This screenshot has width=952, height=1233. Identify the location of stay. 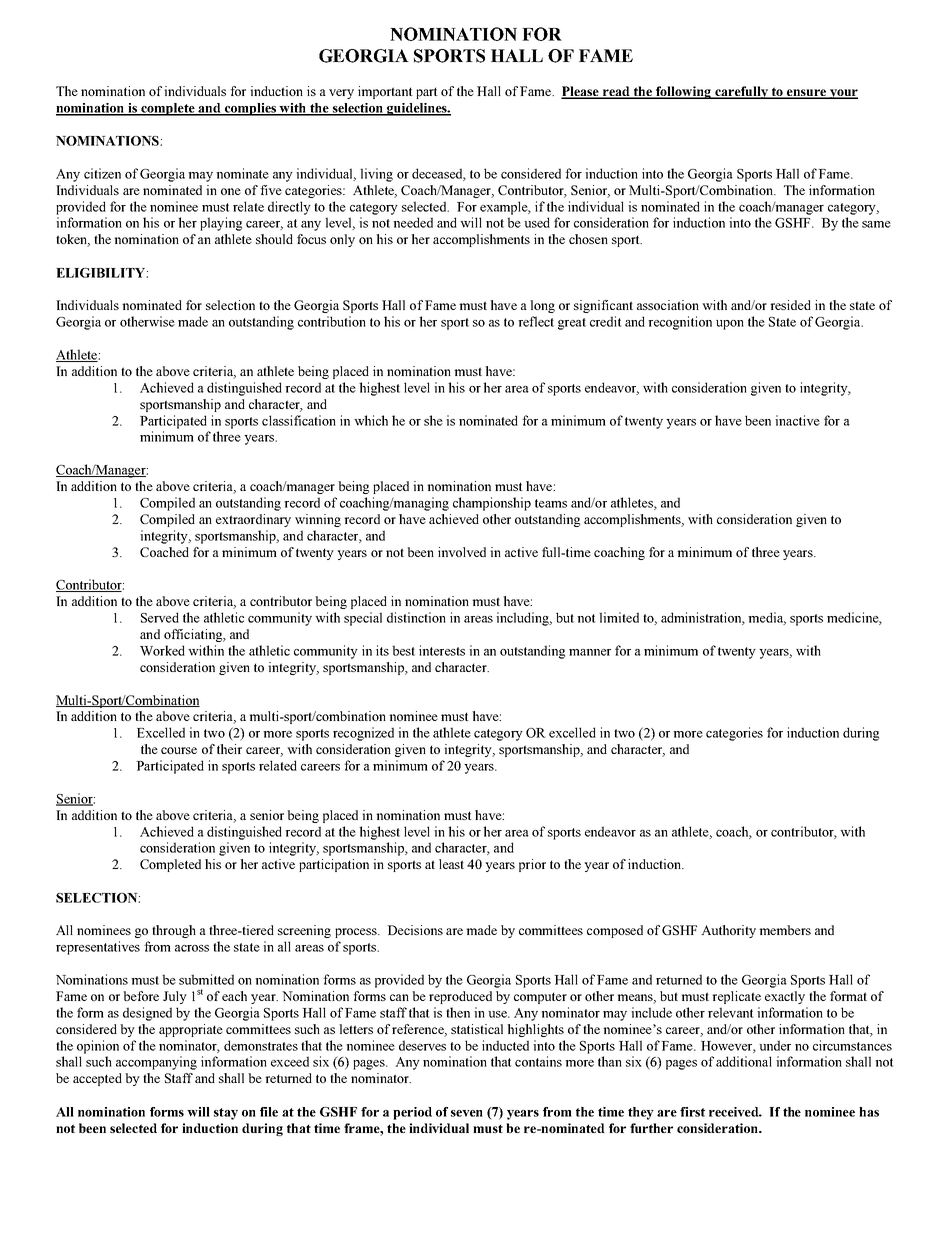
(226, 1114).
